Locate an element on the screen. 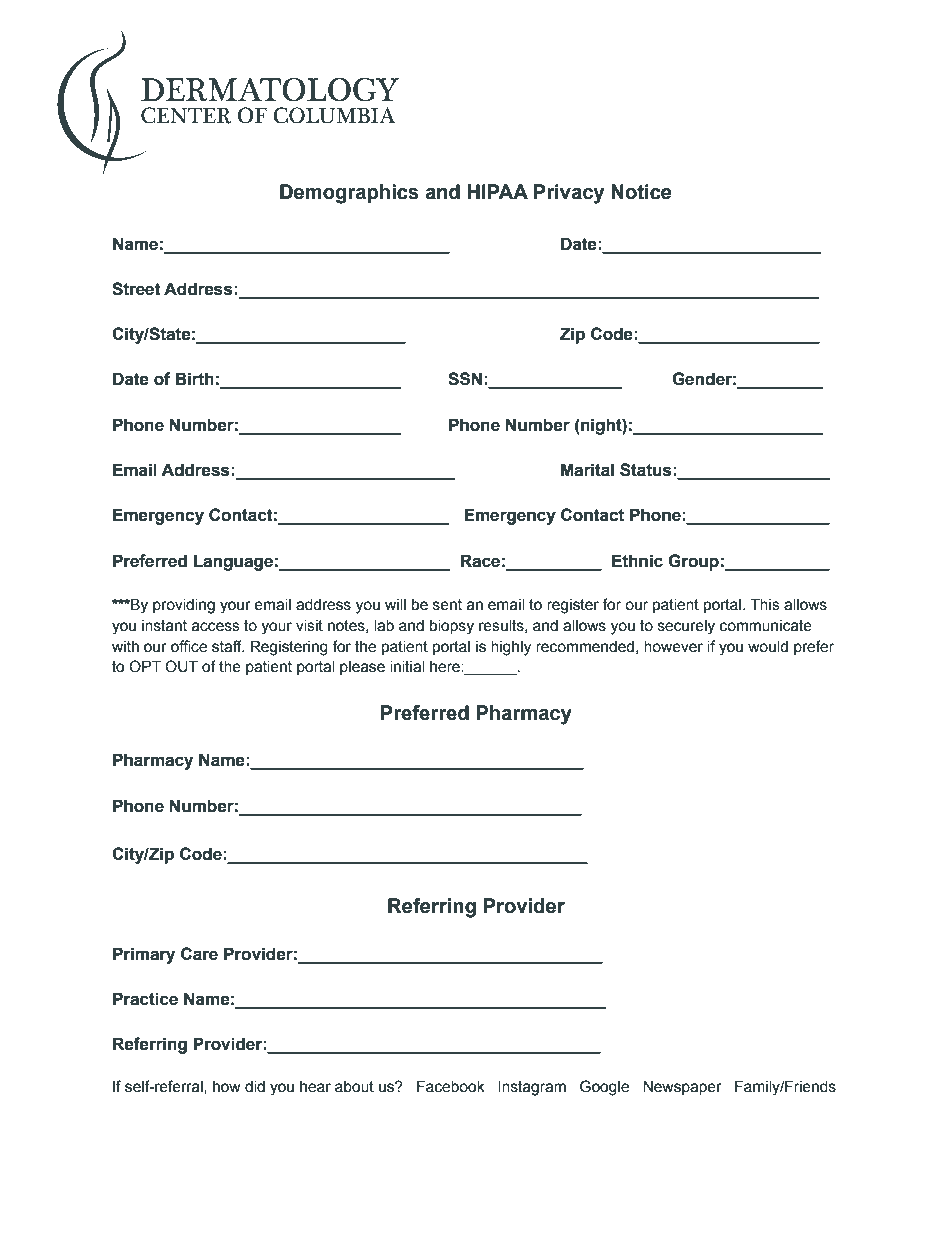  did is located at coordinates (255, 1086).
